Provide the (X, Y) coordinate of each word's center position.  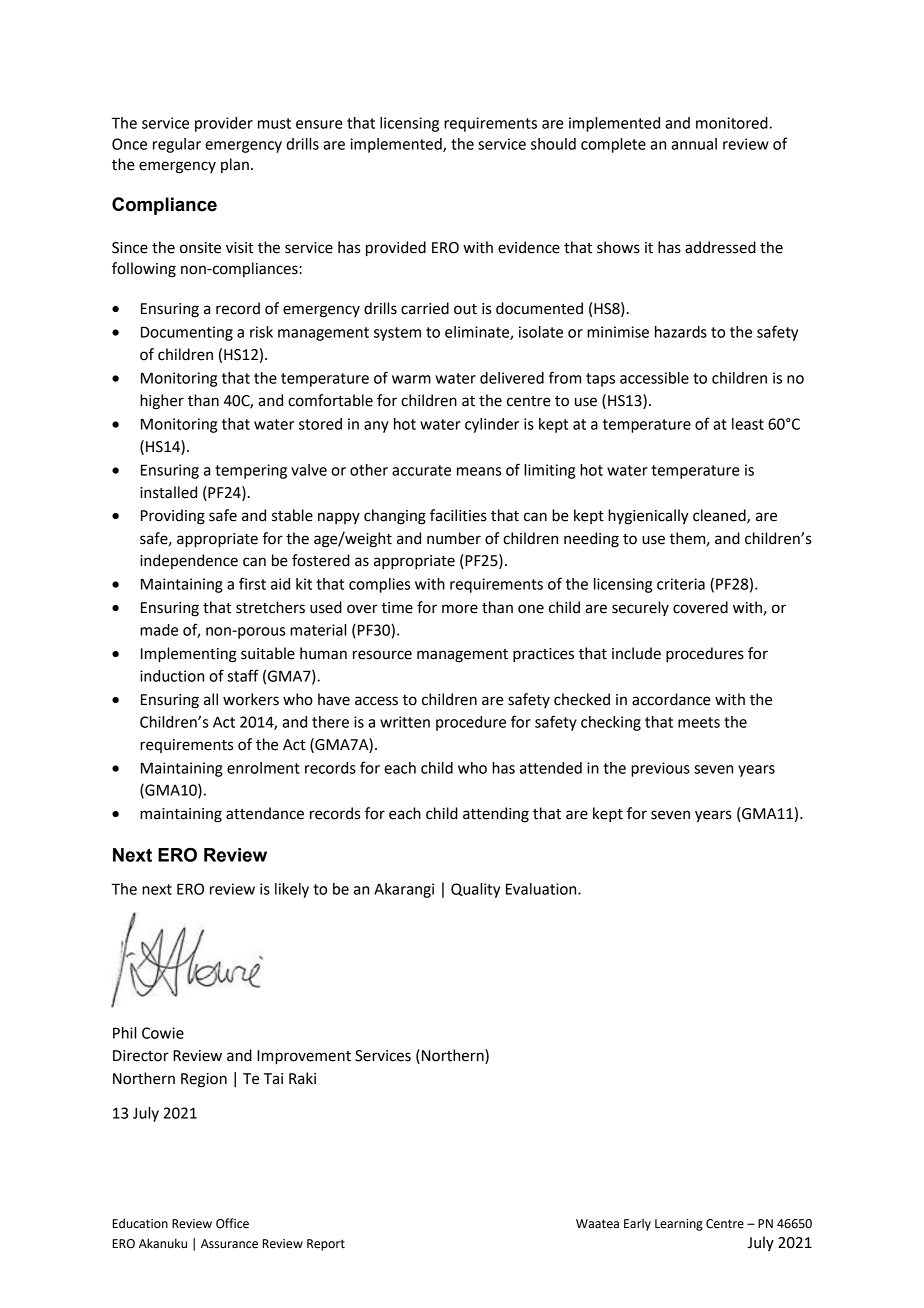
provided (396, 249)
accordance (671, 699)
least (748, 424)
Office (232, 1223)
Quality (475, 890)
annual (694, 144)
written (405, 722)
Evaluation (542, 889)
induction (172, 676)
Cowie (163, 1033)
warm (411, 379)
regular (177, 145)
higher (162, 402)
